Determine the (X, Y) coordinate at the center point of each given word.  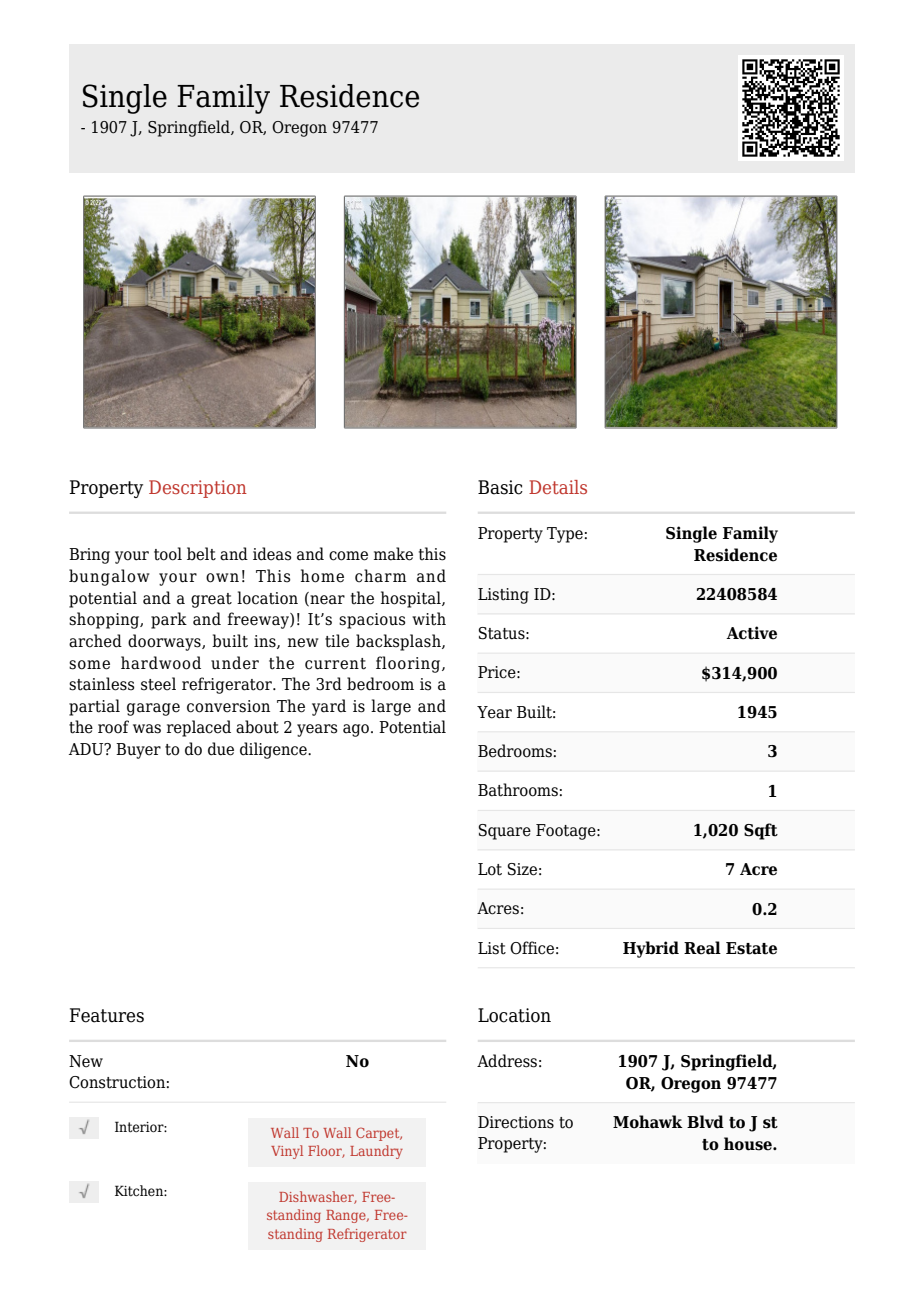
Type (565, 535)
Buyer (138, 751)
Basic (500, 487)
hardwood (161, 663)
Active (751, 633)
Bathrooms (518, 790)
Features (106, 1015)
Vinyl (287, 1152)
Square (505, 832)
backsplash (399, 642)
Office (532, 948)
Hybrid (651, 949)
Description (198, 489)
